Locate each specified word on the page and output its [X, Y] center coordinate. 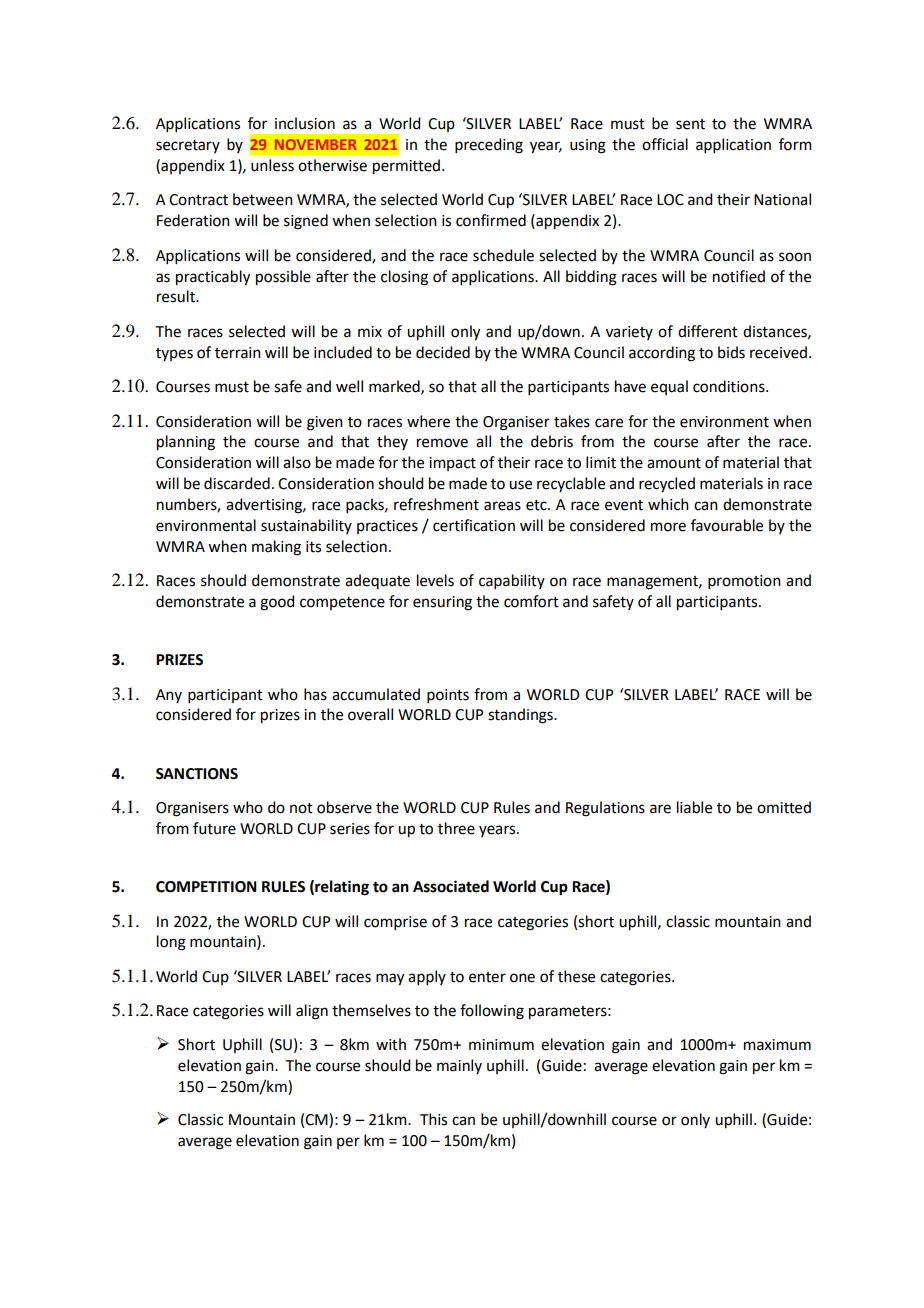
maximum [777, 1045]
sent [690, 124]
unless [272, 165]
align [312, 1012]
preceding [489, 146]
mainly [459, 1066]
